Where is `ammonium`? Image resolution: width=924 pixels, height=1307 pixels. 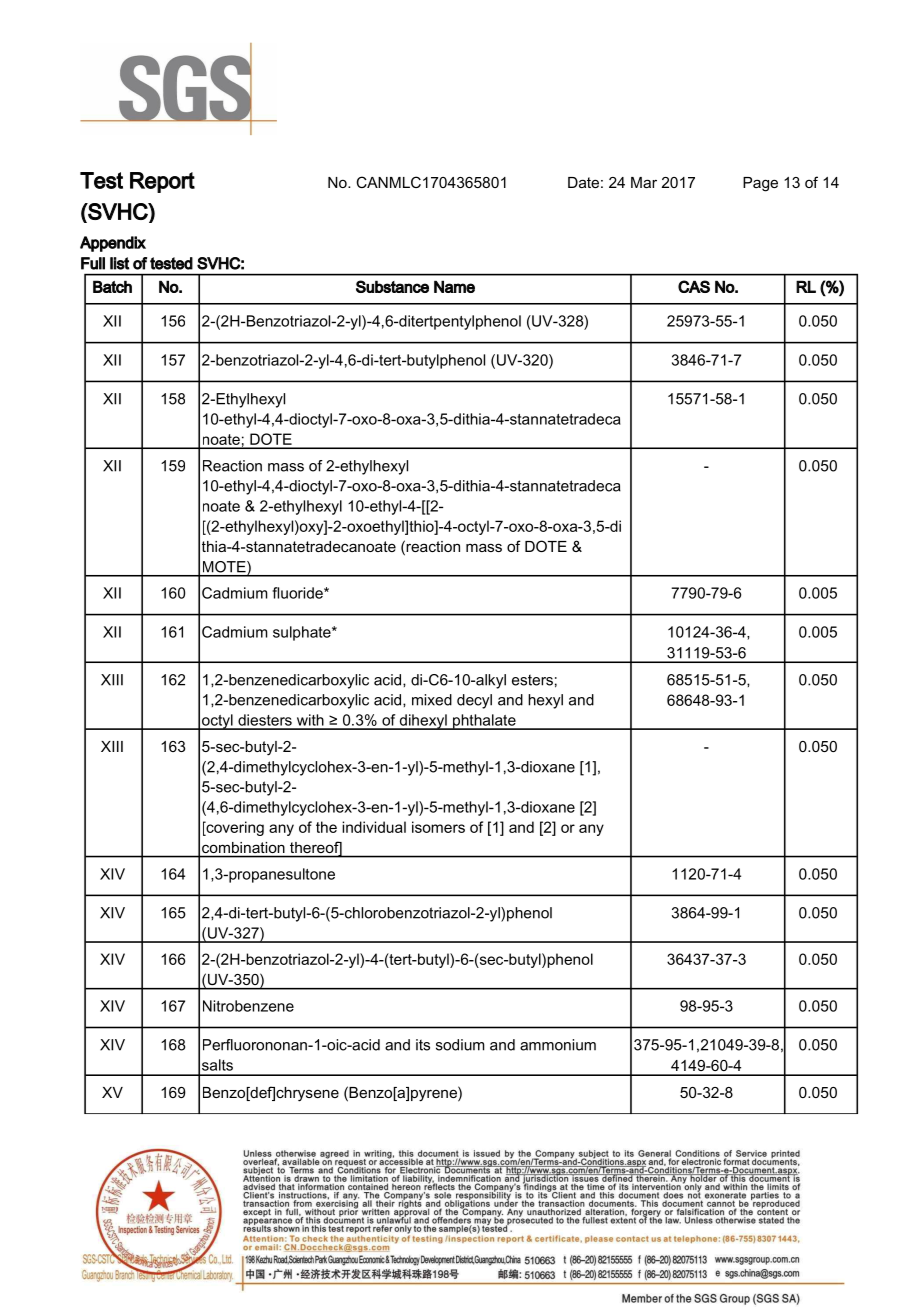
ammonium is located at coordinates (558, 1045).
